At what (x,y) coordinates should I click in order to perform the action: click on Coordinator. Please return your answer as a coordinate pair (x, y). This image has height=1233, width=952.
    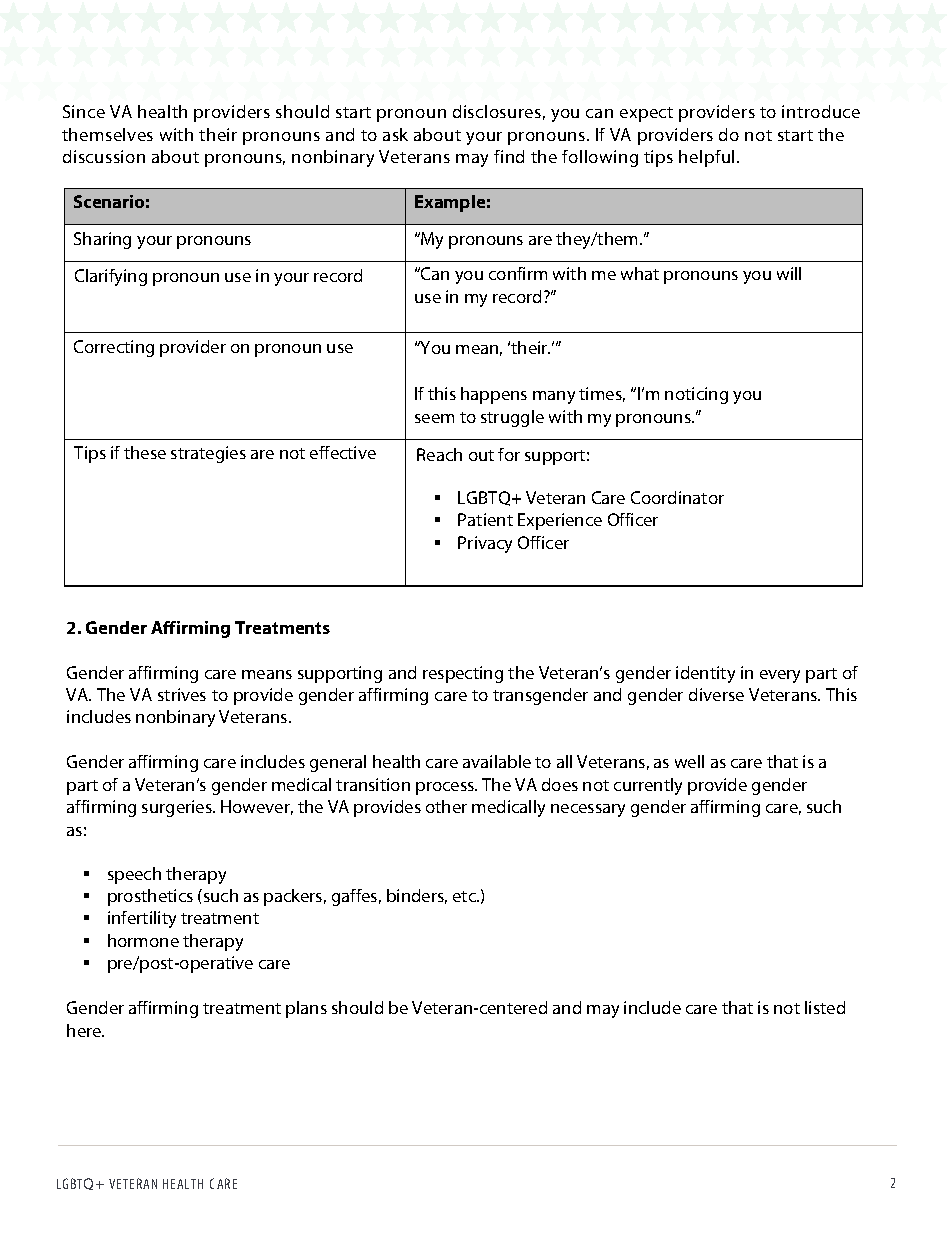
    Looking at the image, I should click on (677, 497).
